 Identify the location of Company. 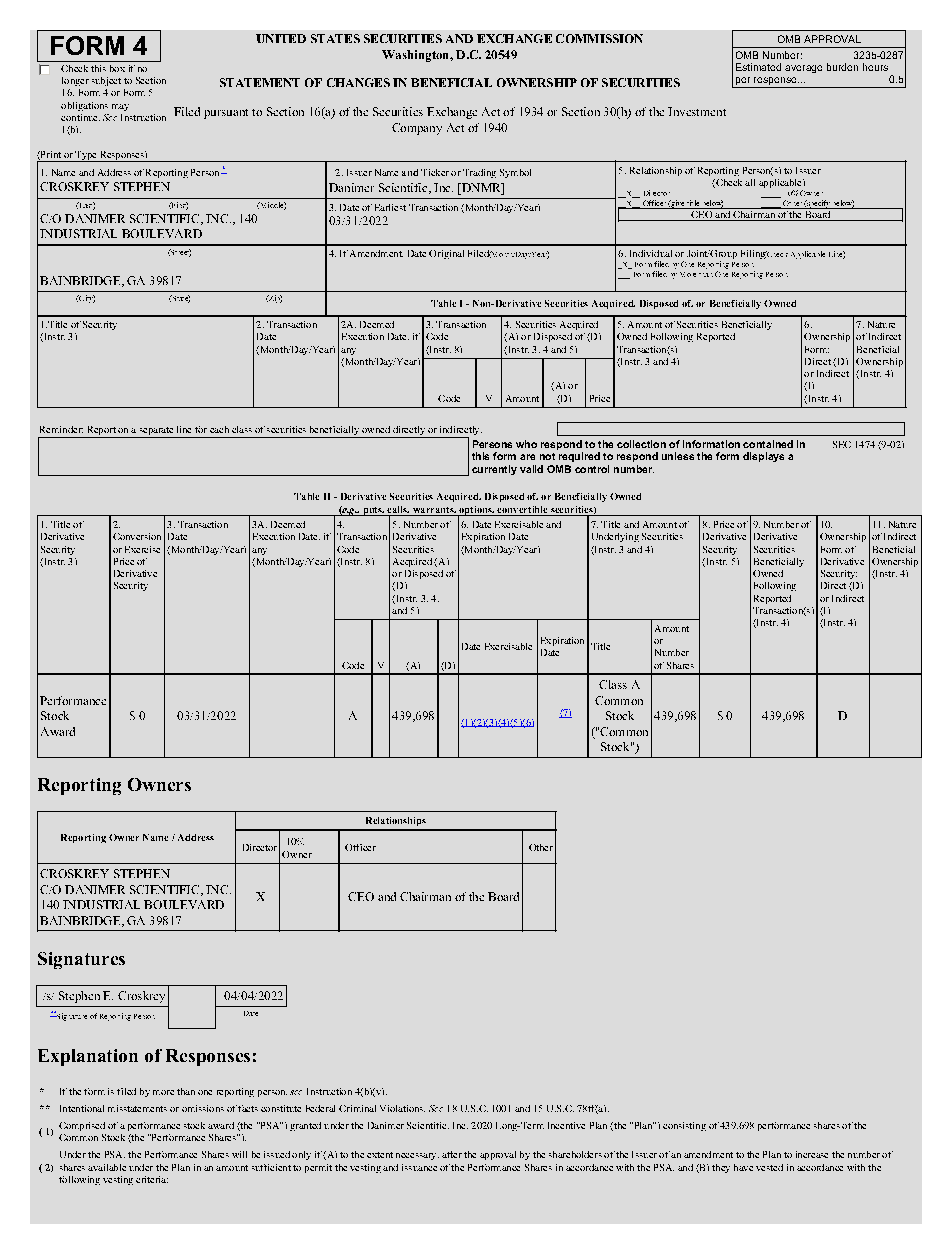
(417, 129).
